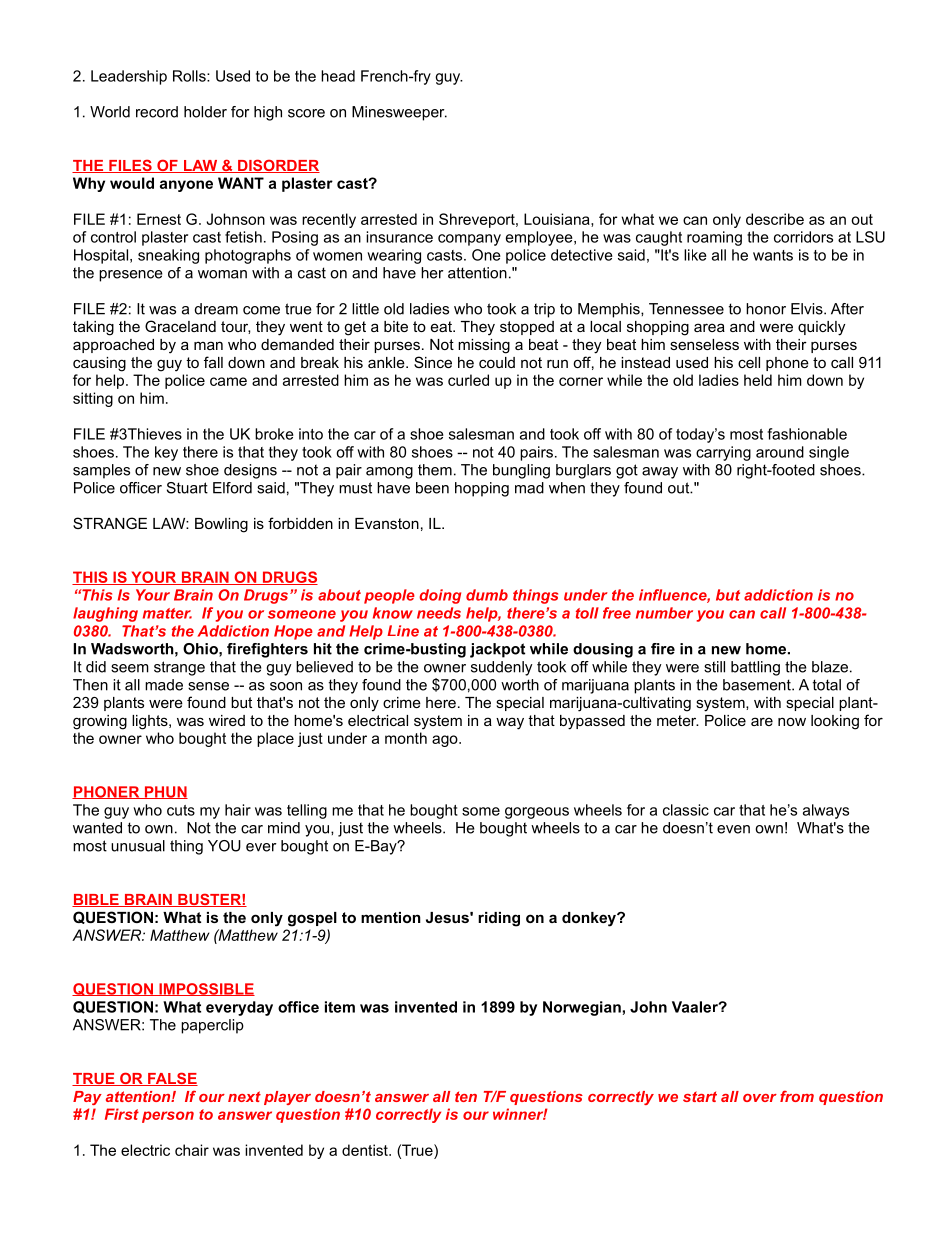 This screenshot has height=1233, width=952. I want to click on FALSE, so click(172, 1079).
